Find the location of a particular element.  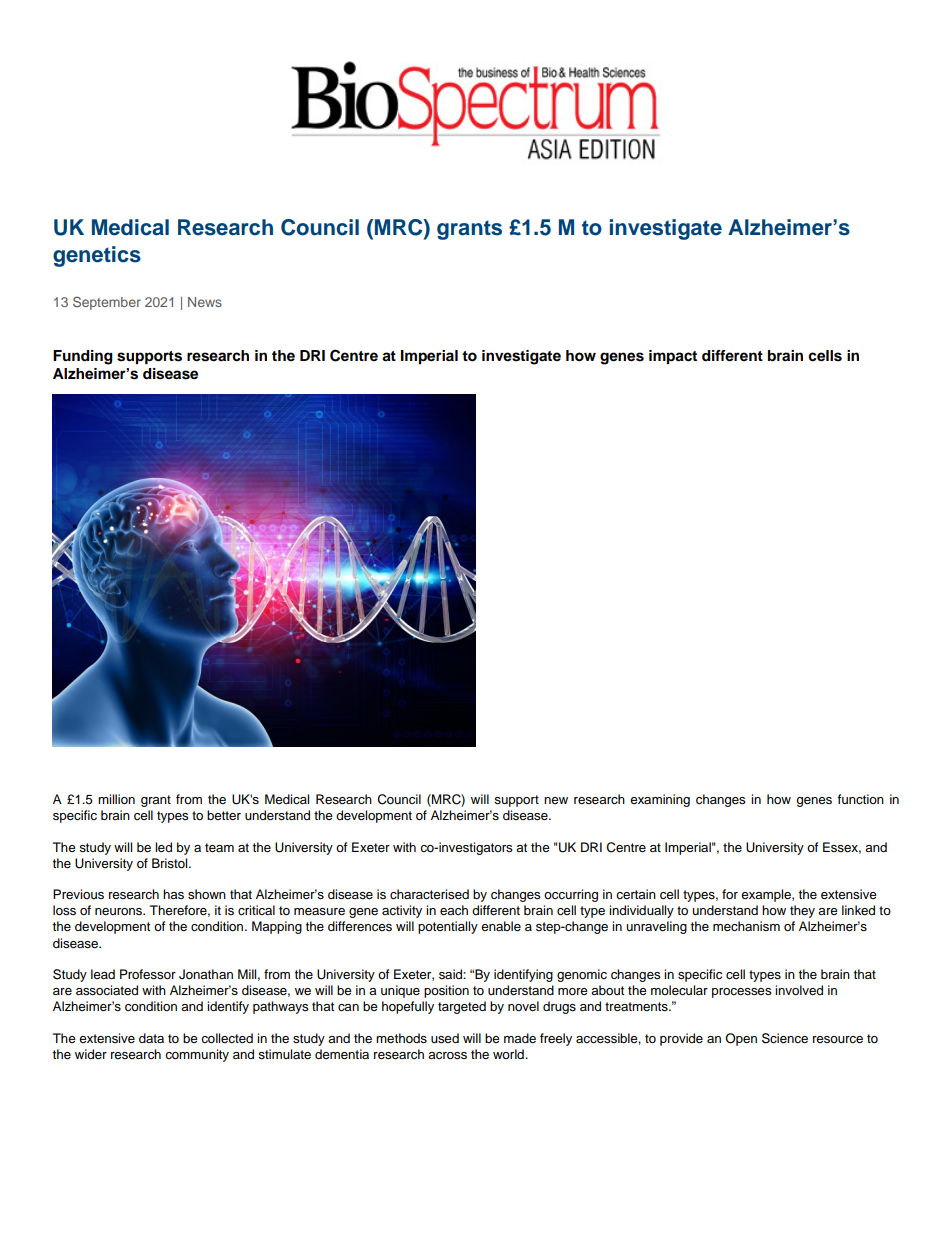

examining is located at coordinates (660, 800).
